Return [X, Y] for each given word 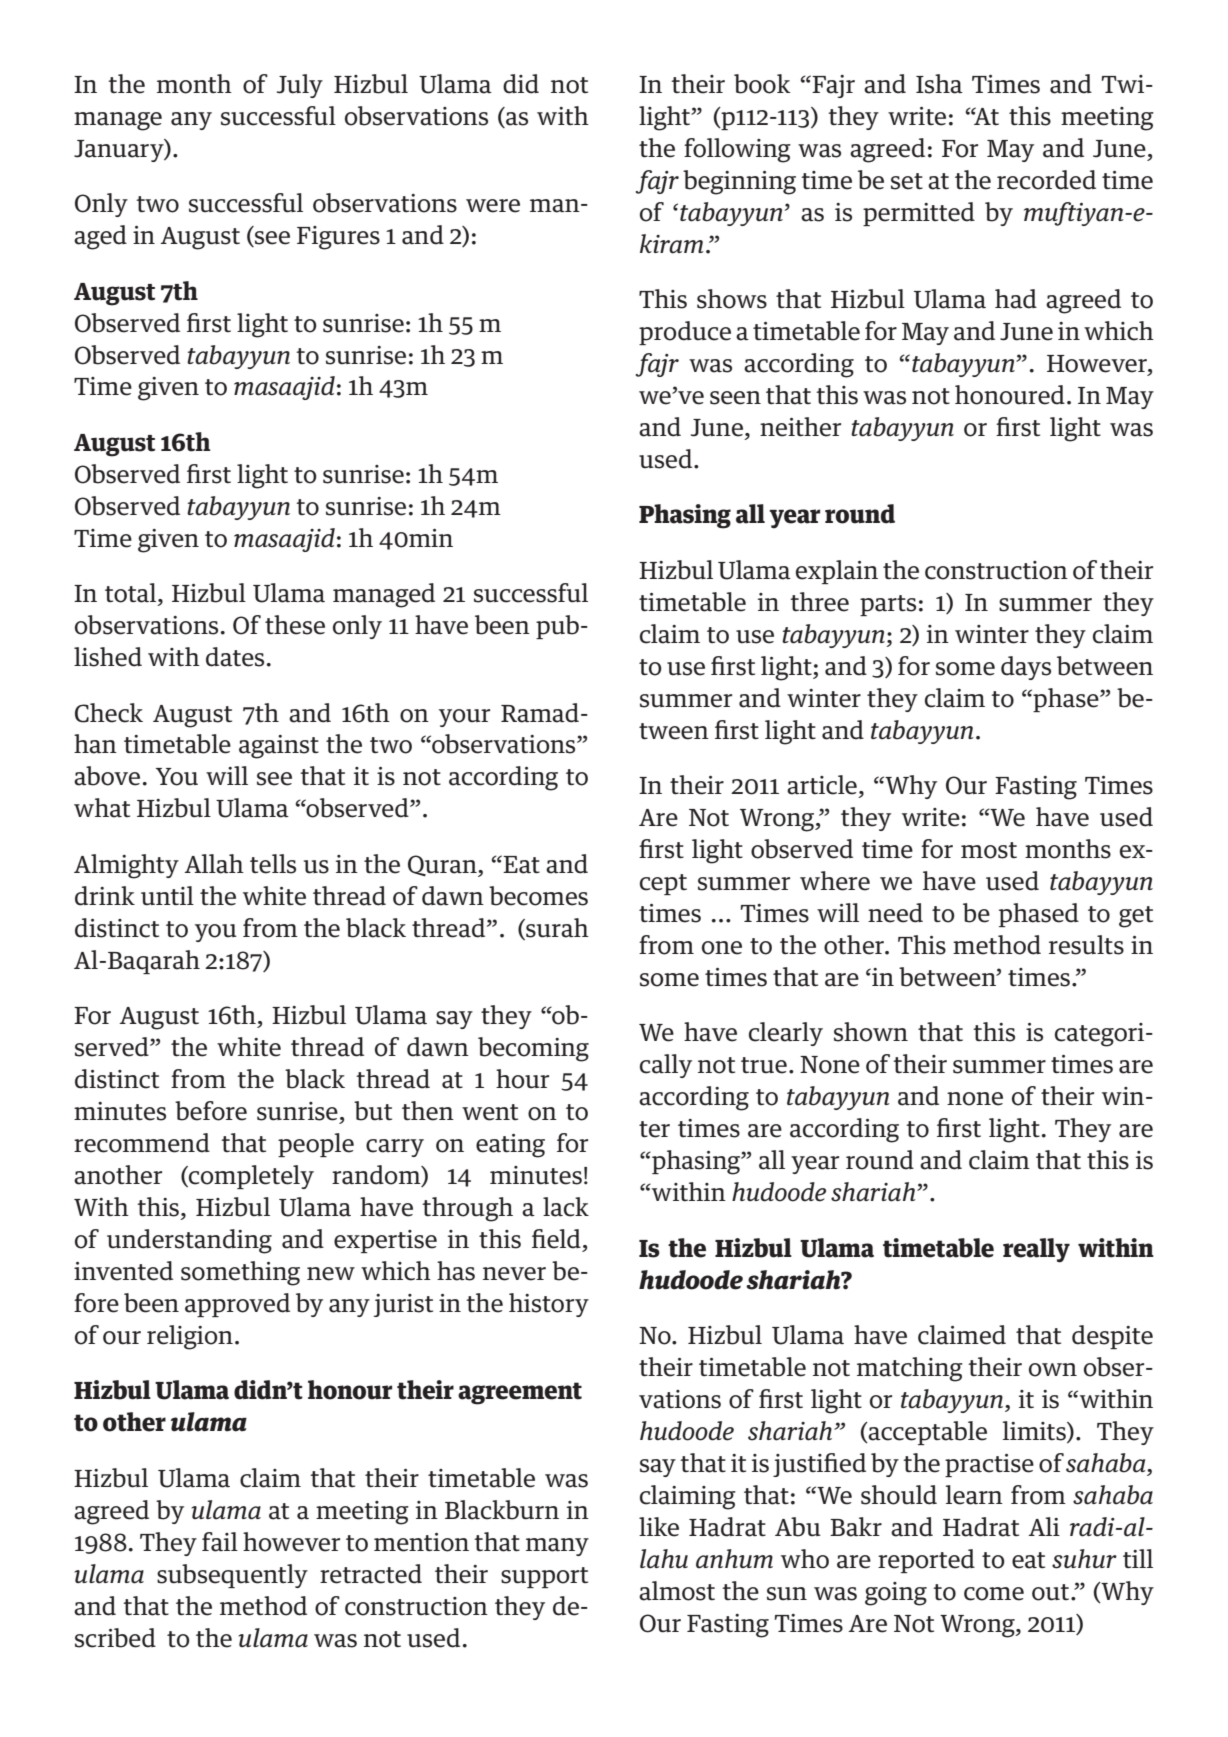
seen [735, 398]
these [295, 625]
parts [888, 605]
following [737, 150]
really [1036, 1250]
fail [220, 1542]
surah [556, 929]
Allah [214, 864]
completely [250, 1177]
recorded [1046, 180]
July [300, 86]
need [895, 913]
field [556, 1239]
